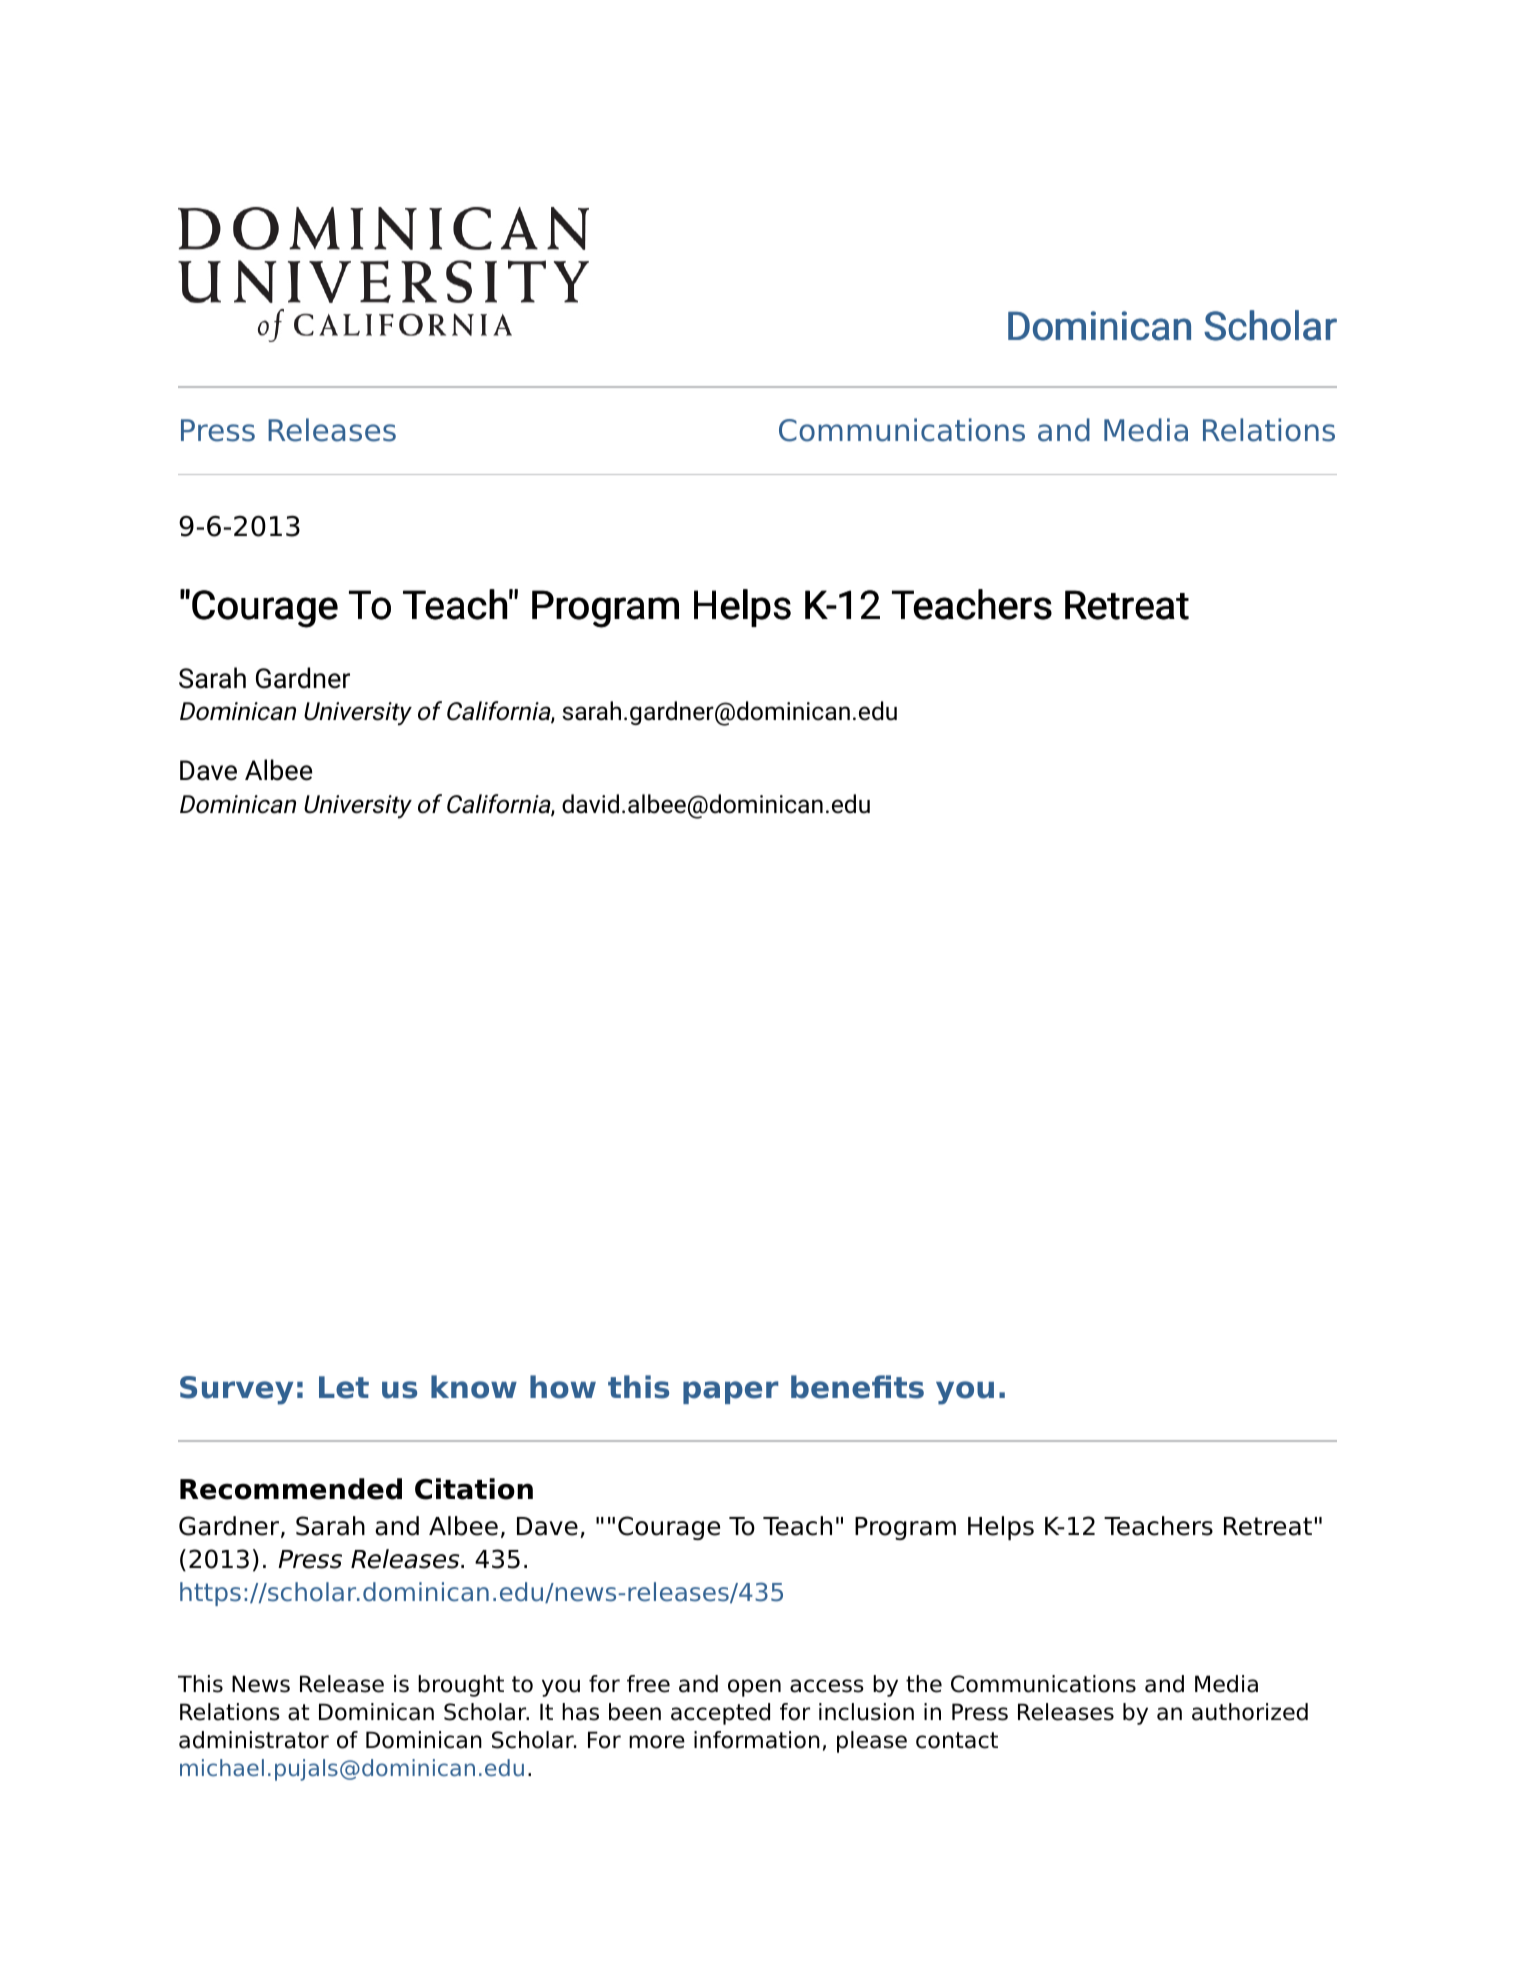 The width and height of the screenshot is (1515, 1961). I want to click on access, so click(827, 1686).
